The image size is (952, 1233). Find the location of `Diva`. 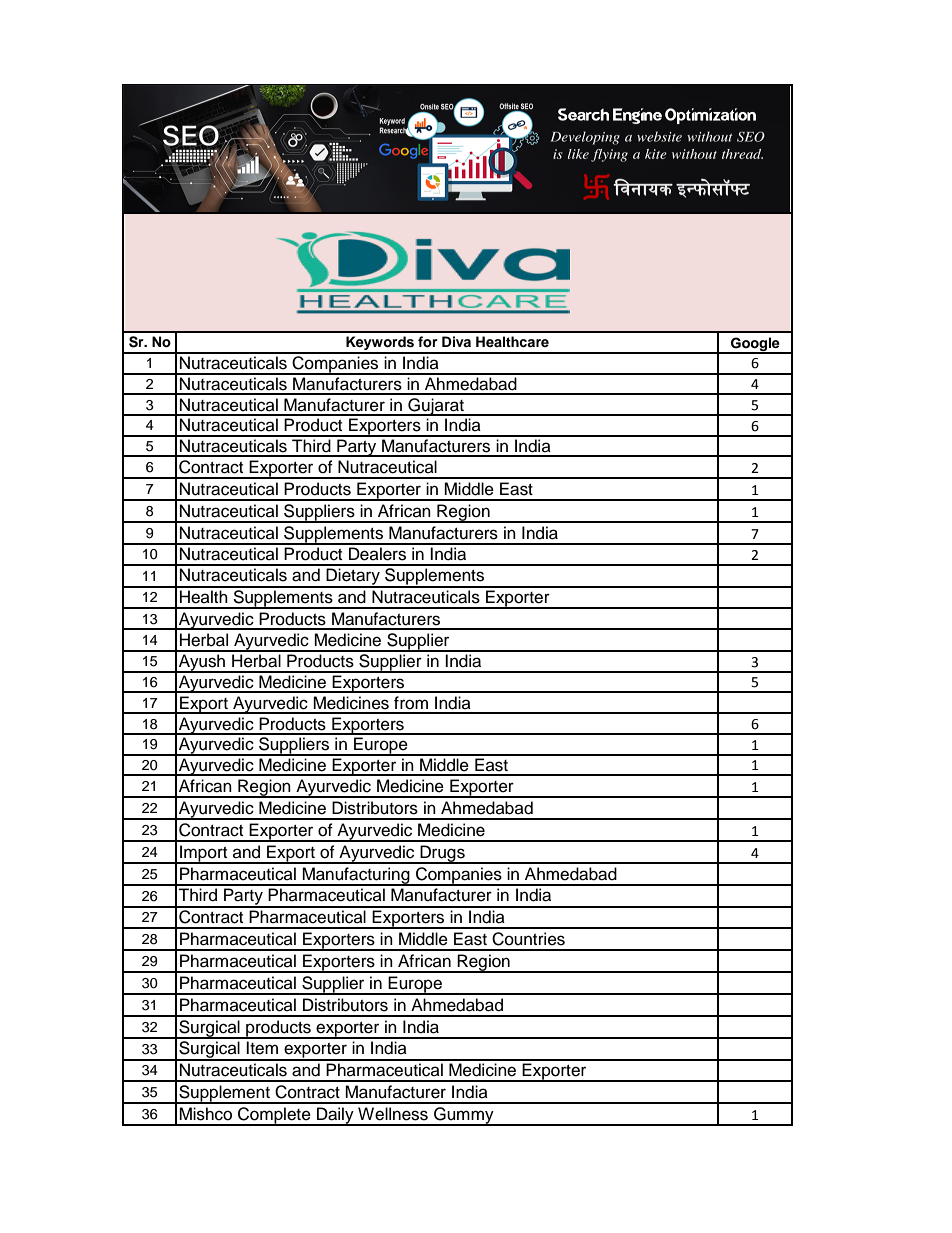

Diva is located at coordinates (456, 341).
